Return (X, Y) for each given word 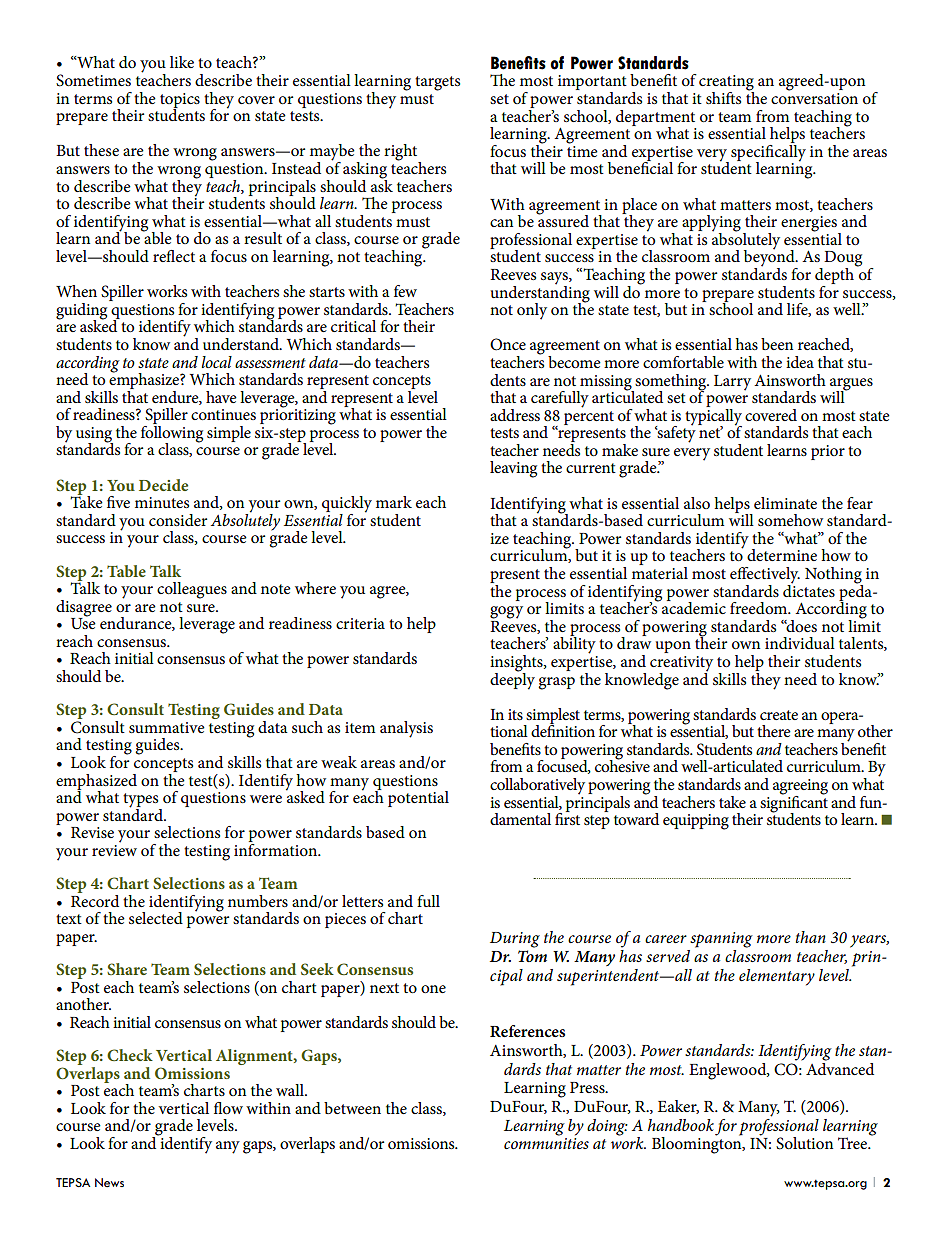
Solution (804, 1143)
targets (437, 83)
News (109, 1183)
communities (546, 1143)
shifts (723, 98)
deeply (512, 680)
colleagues (192, 590)
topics (180, 101)
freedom (760, 608)
